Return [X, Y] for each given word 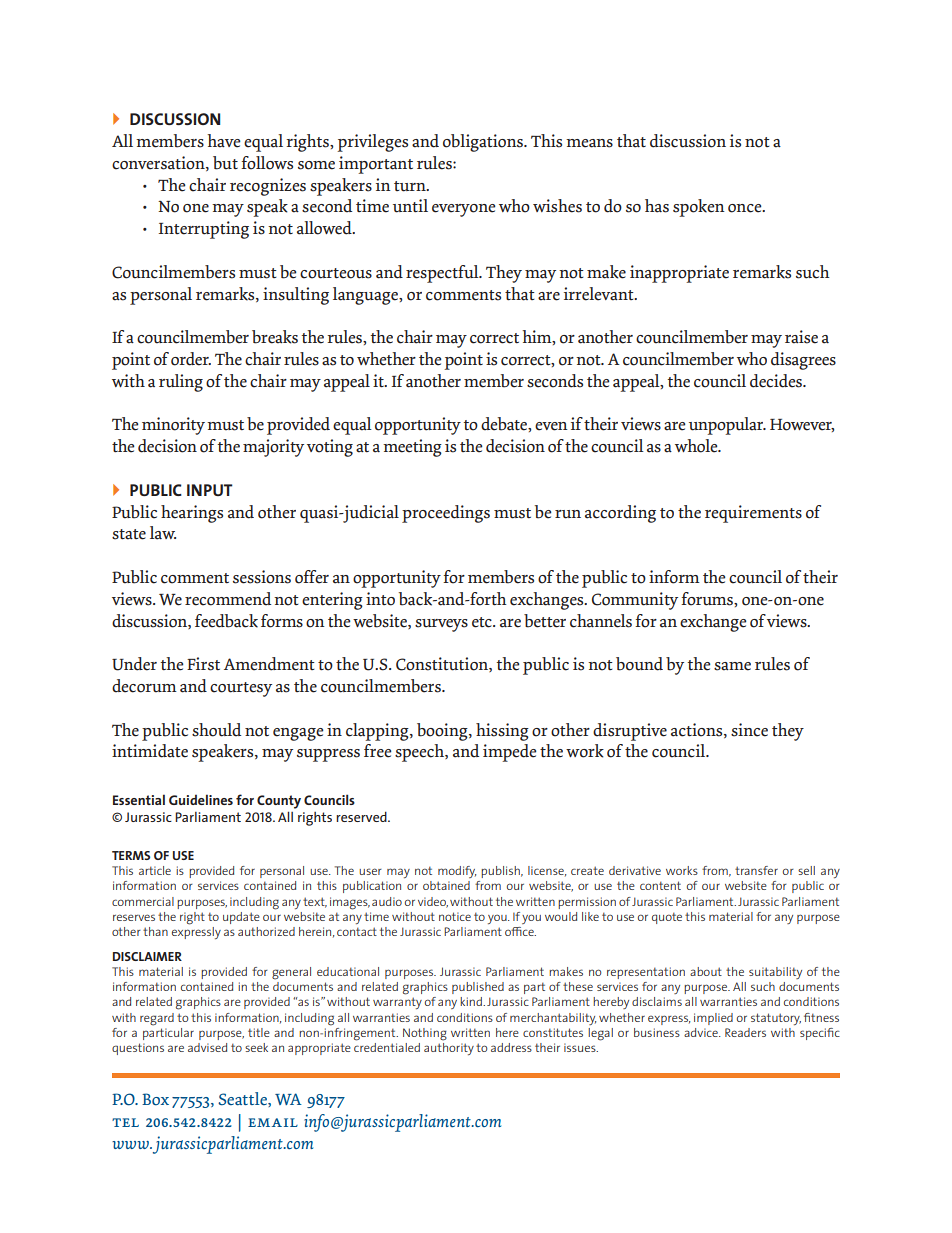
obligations [484, 143]
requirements [753, 514]
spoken [699, 208]
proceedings [446, 514]
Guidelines [201, 799]
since [749, 730]
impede [510, 753]
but [225, 163]
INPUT [210, 490]
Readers [745, 1032]
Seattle [243, 1099]
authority [449, 1047]
